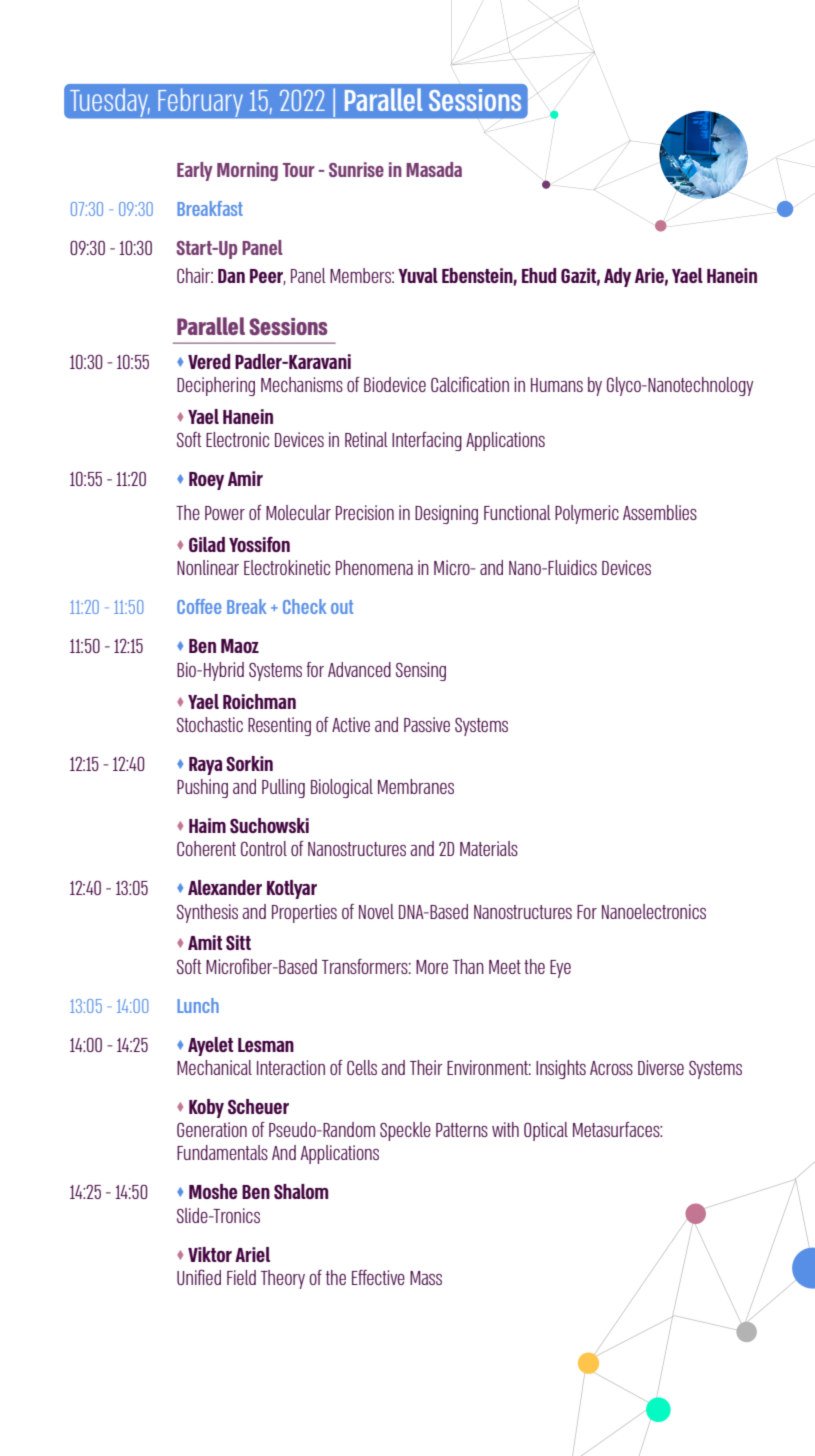 Image resolution: width=815 pixels, height=1456 pixels. I want to click on Designing, so click(446, 514).
